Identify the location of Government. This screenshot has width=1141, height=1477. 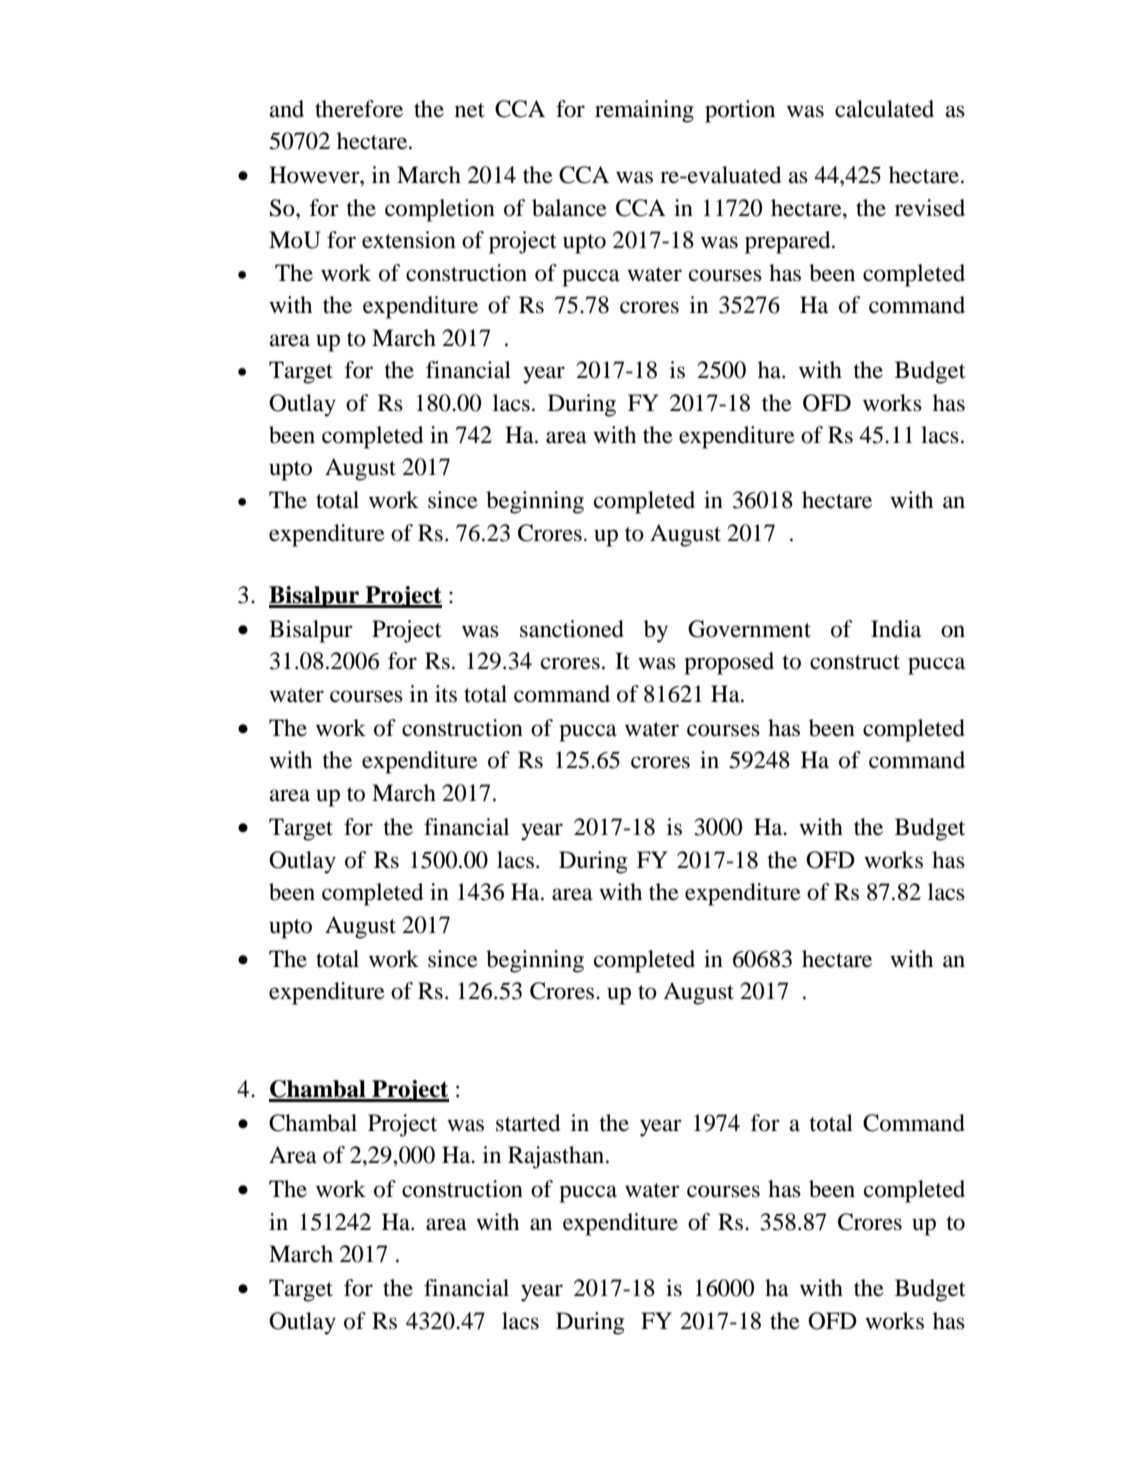
(749, 629).
